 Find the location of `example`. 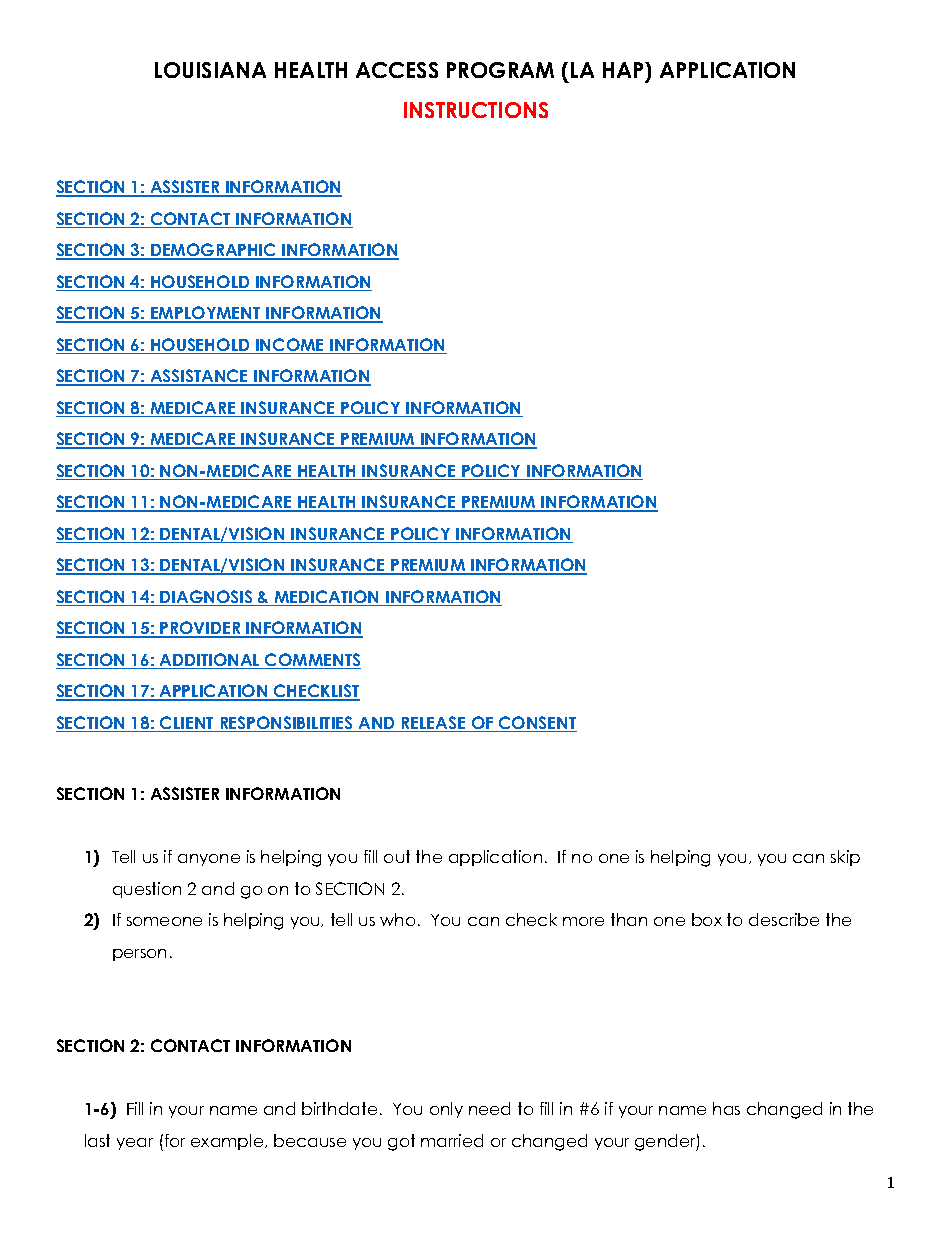

example is located at coordinates (228, 1142).
